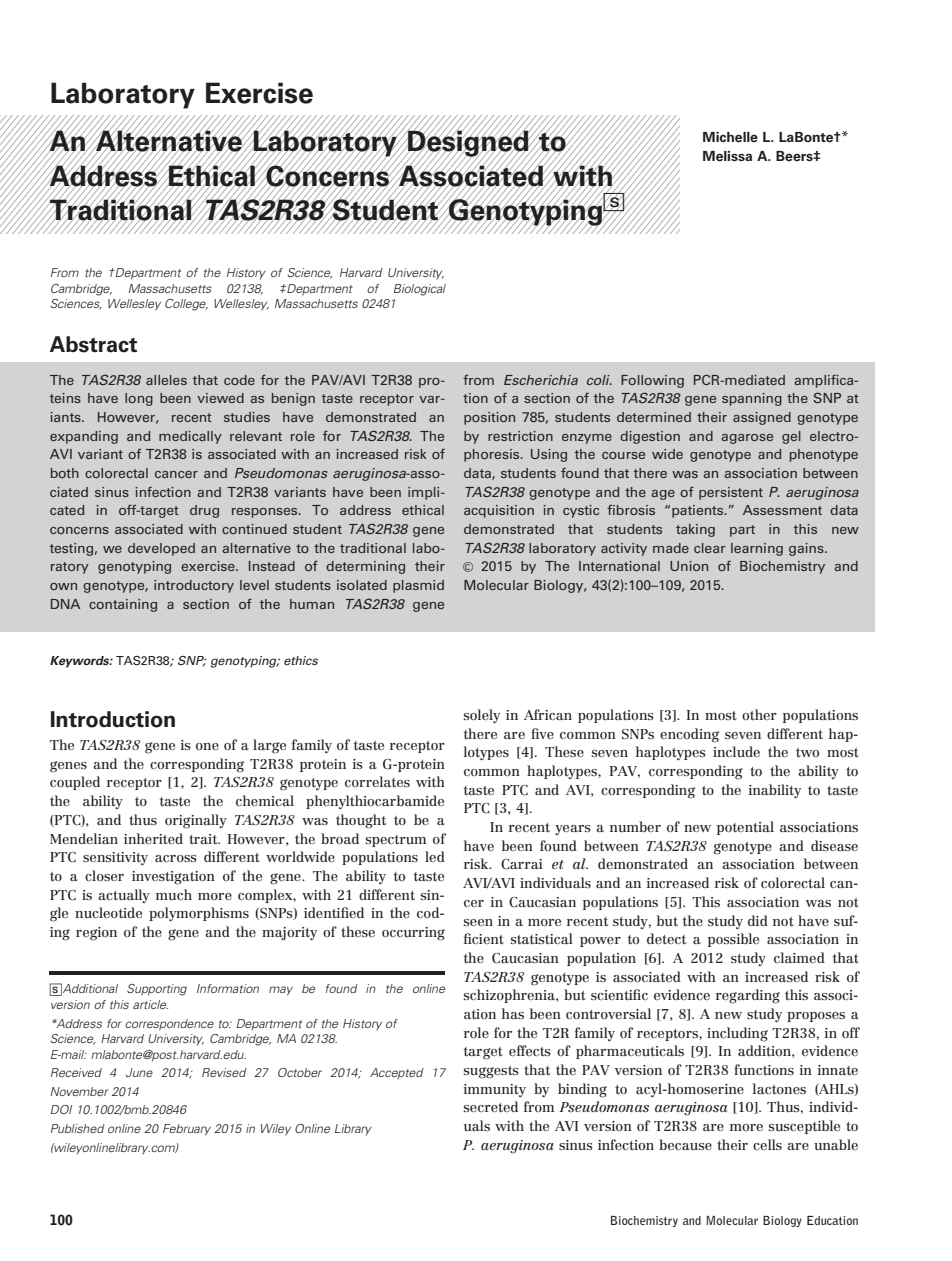 The height and width of the page is (1261, 952). I want to click on seen, so click(478, 922).
